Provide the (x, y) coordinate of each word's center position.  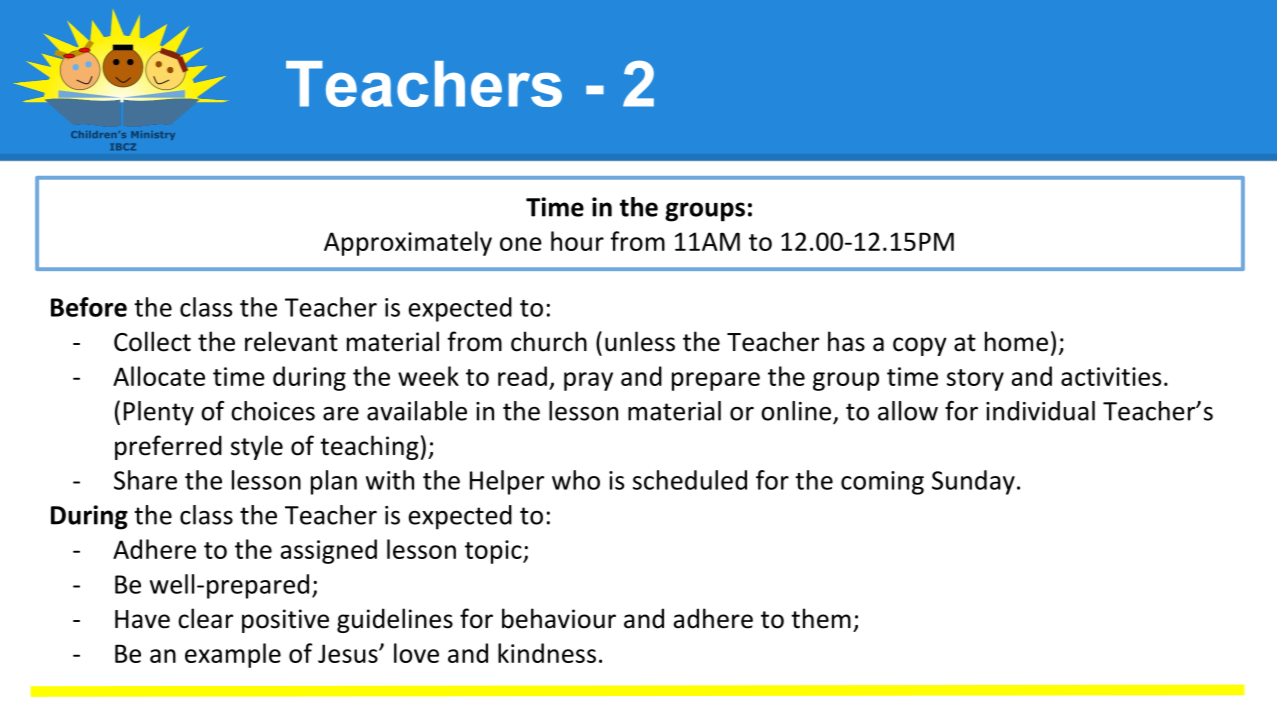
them (821, 618)
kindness (547, 653)
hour (577, 241)
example (233, 655)
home (1016, 341)
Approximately (408, 243)
